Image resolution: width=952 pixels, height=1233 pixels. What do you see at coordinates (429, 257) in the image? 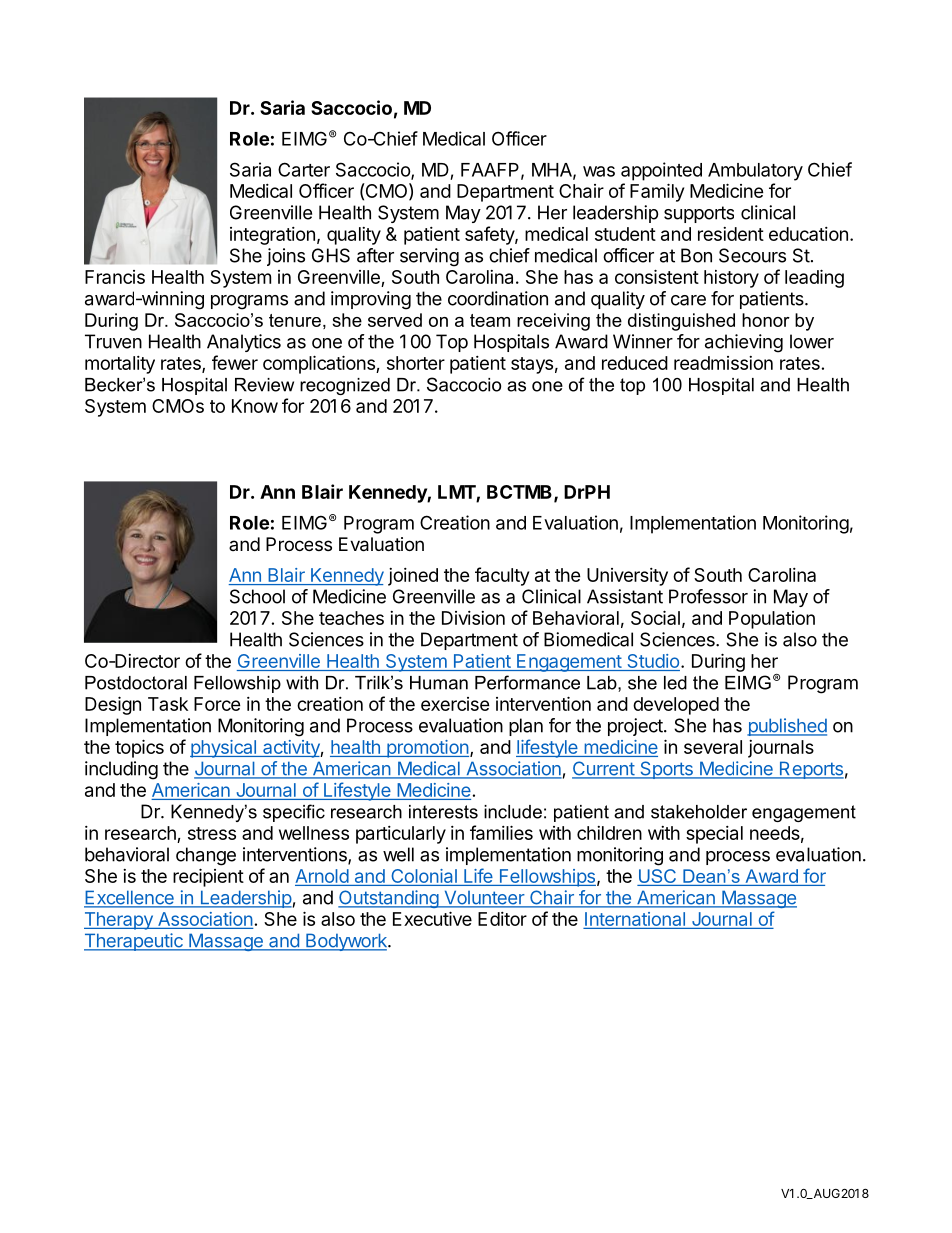
I see `serving` at bounding box center [429, 257].
